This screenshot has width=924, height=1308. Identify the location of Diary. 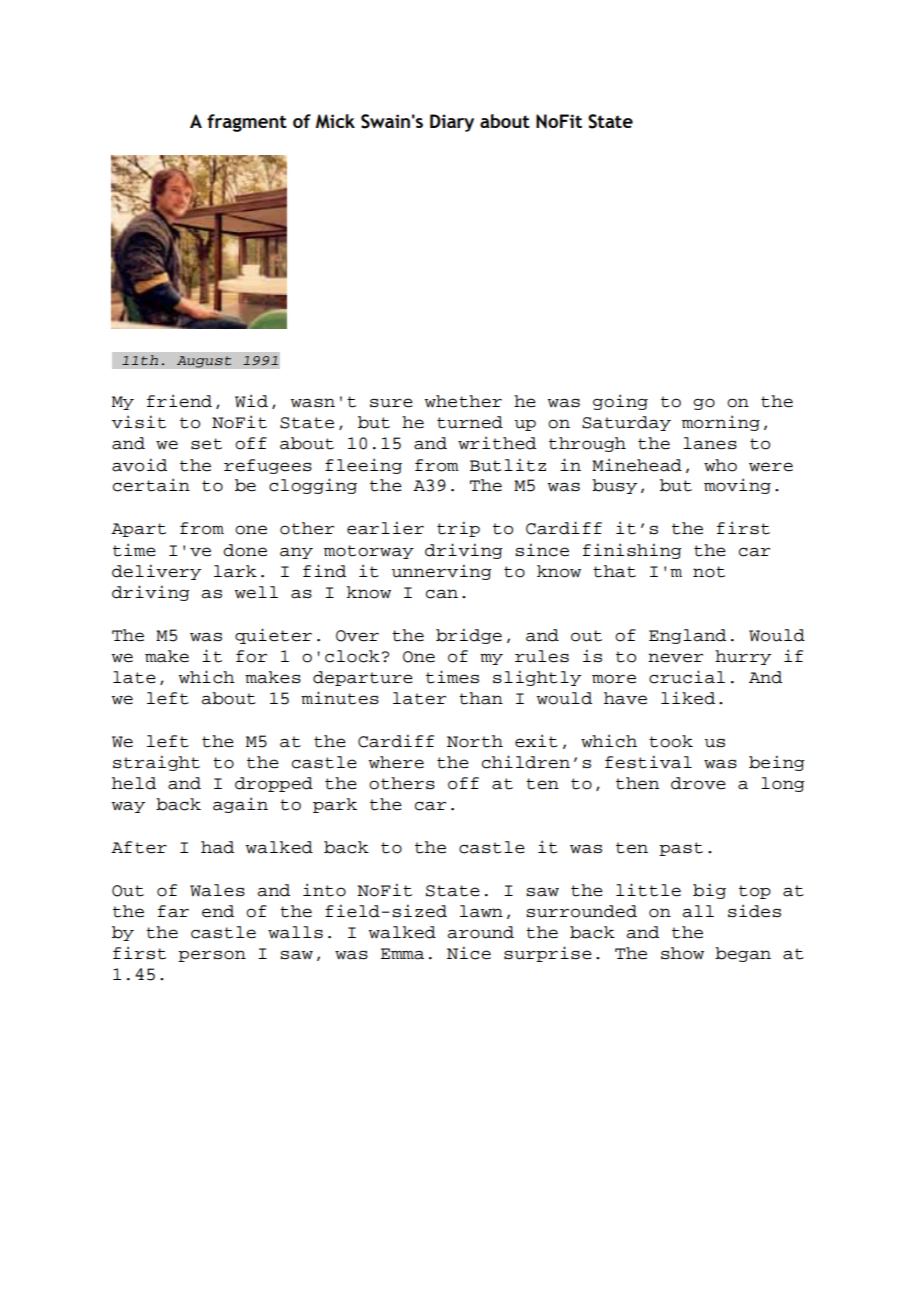
(452, 123).
